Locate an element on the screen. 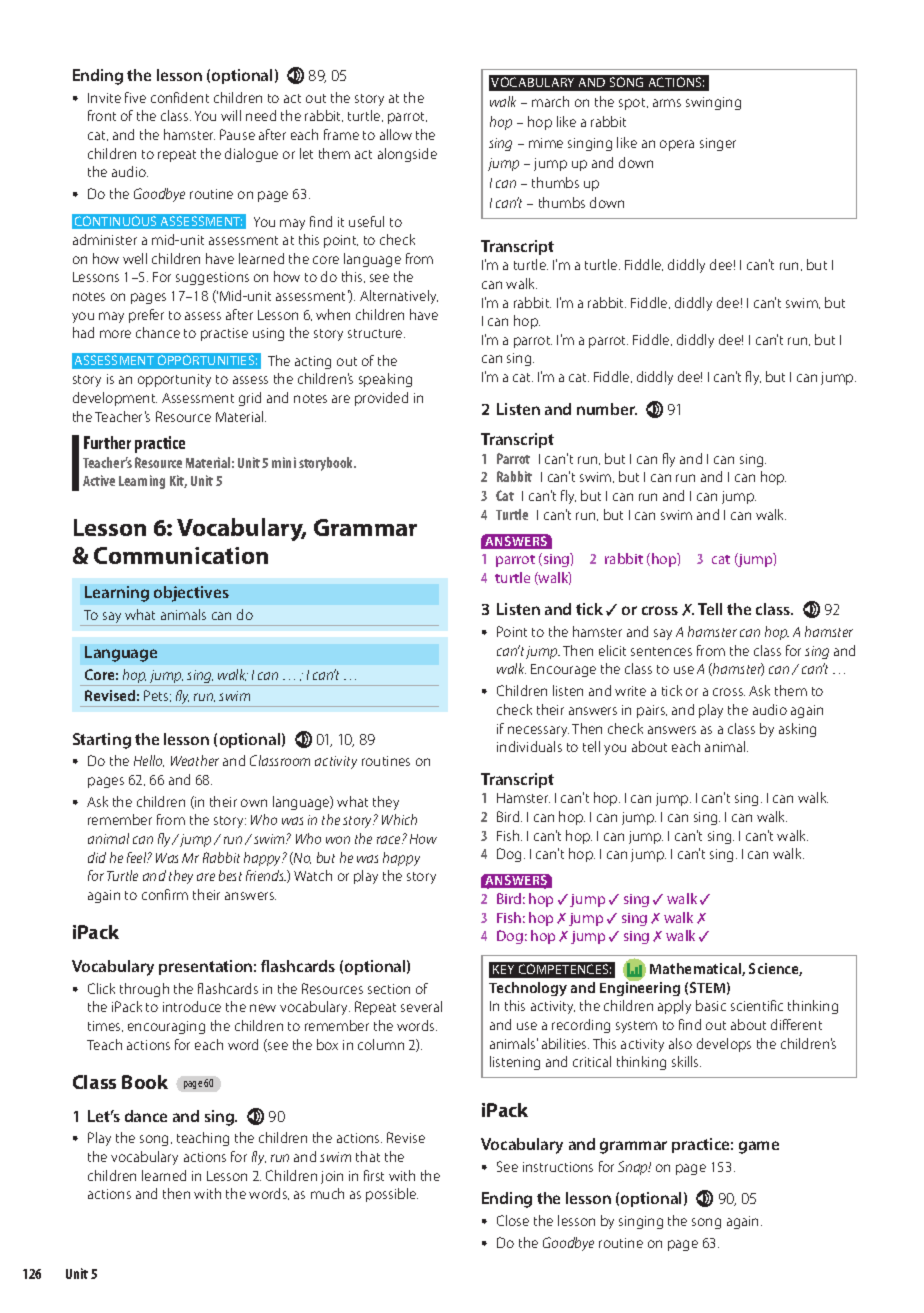 This screenshot has height=1313, width=924. allow is located at coordinates (396, 134).
